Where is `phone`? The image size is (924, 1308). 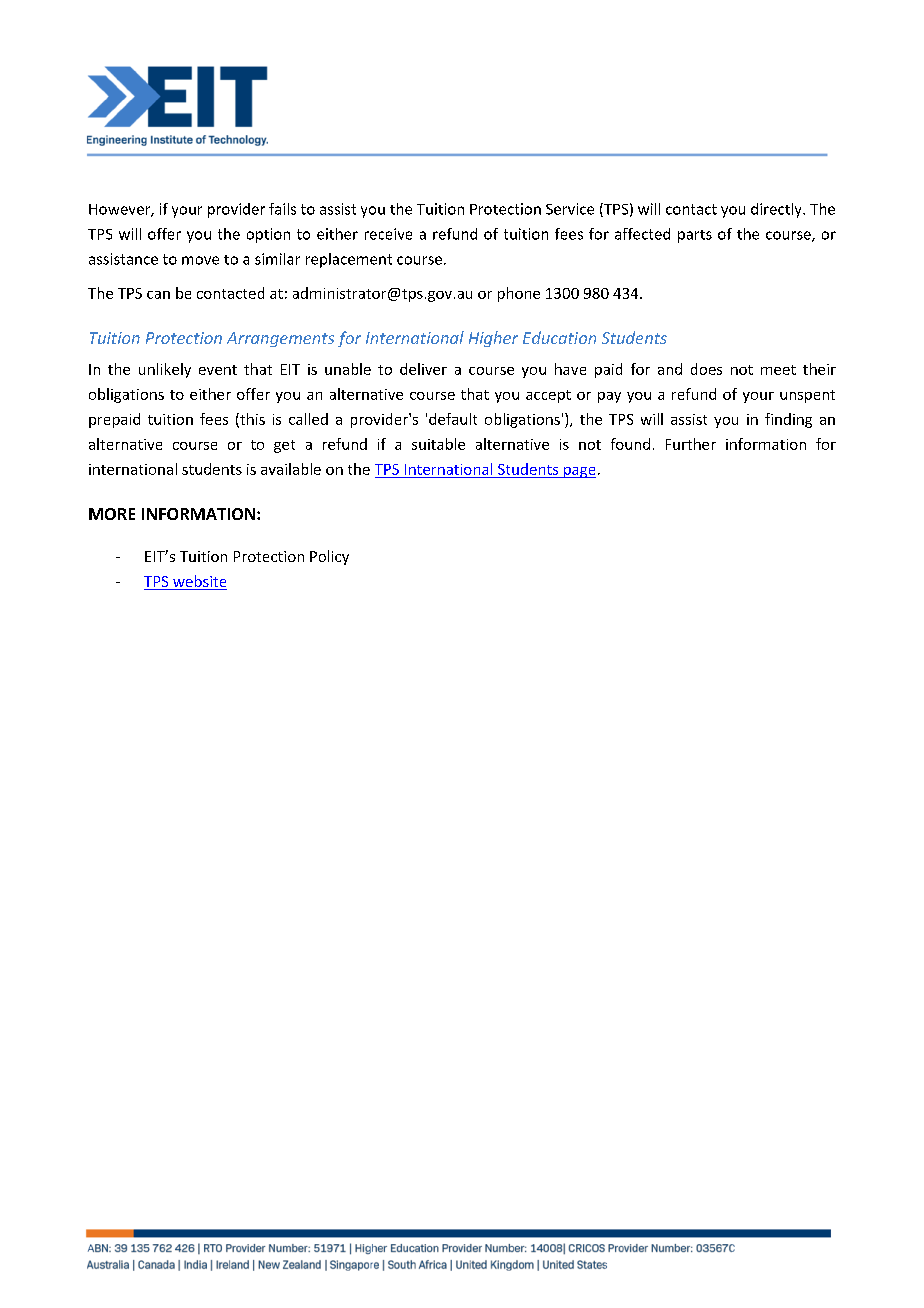
phone is located at coordinates (519, 294).
